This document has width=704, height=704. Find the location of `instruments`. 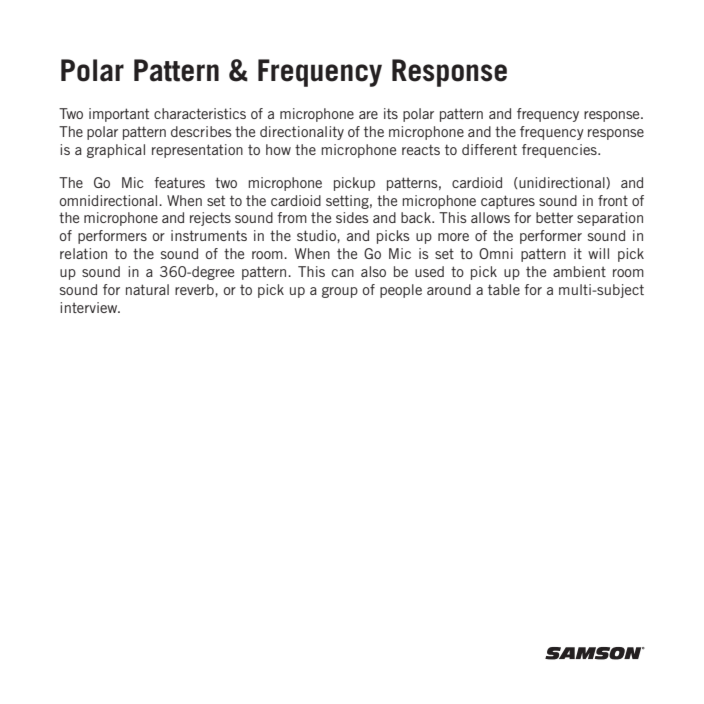

instruments is located at coordinates (209, 235).
